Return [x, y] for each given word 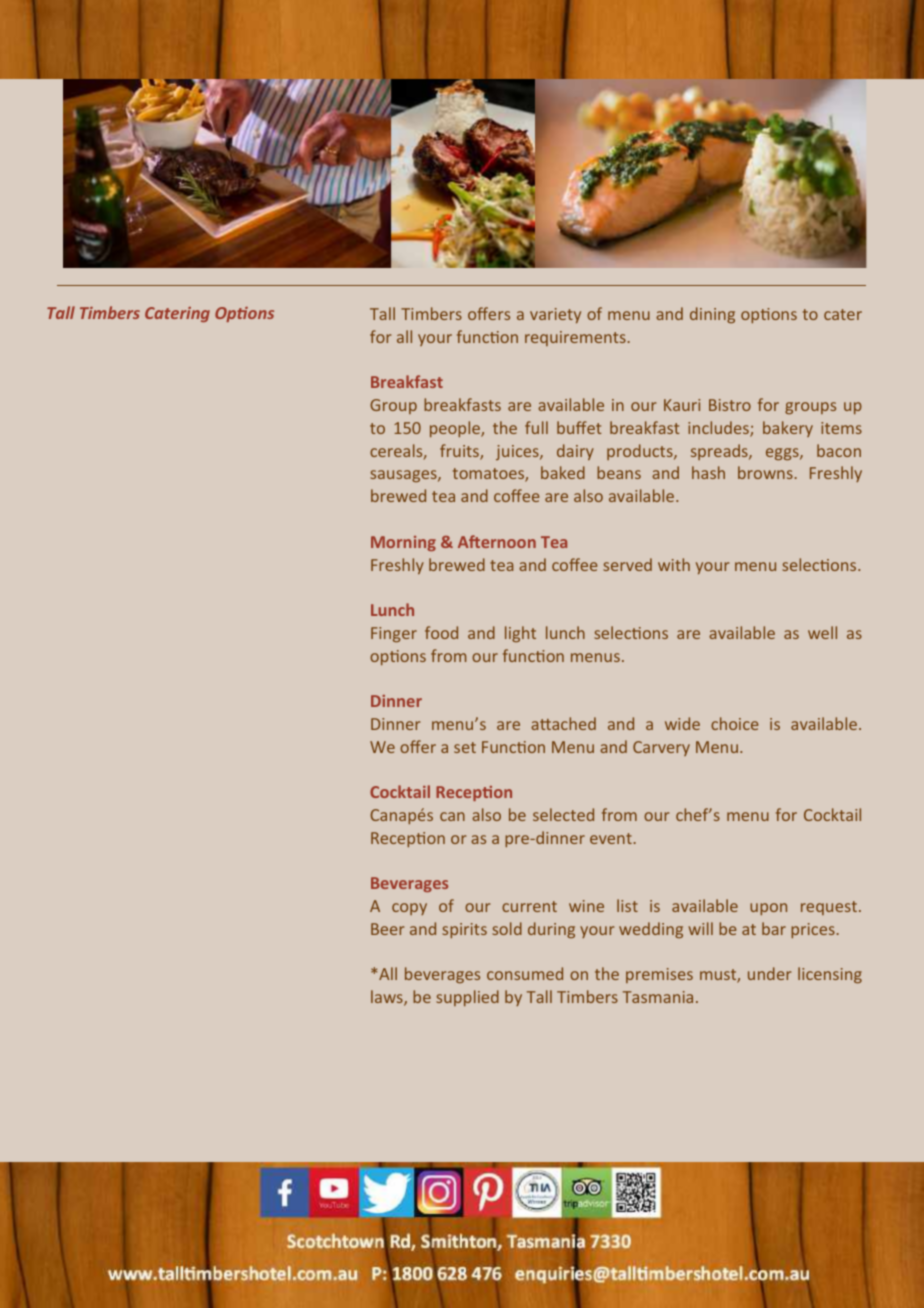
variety [555, 315]
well [822, 632]
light [520, 634]
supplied [467, 998]
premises [659, 975]
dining [712, 315]
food [441, 632]
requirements [575, 338]
